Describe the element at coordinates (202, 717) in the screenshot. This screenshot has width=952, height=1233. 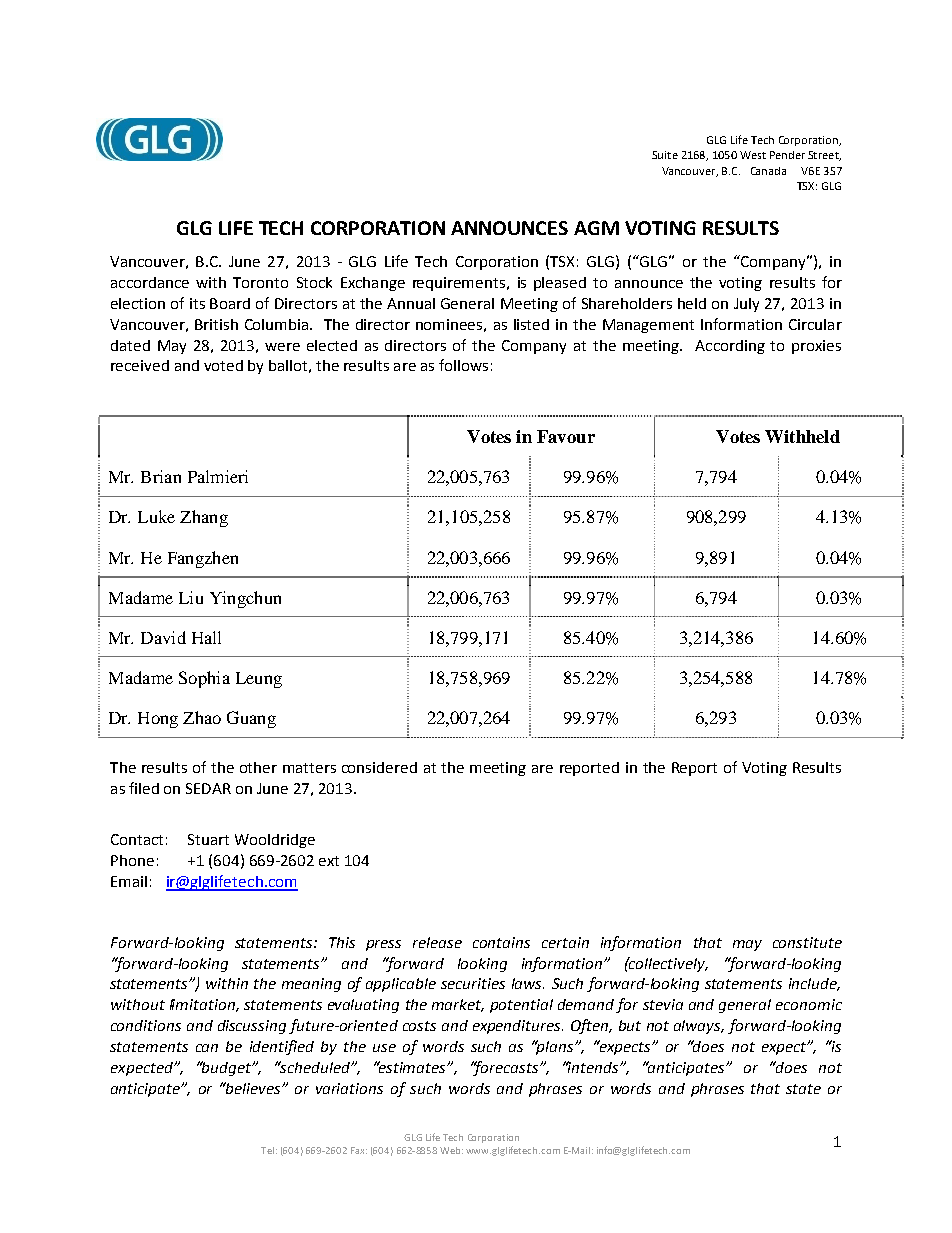
I see `Zhao` at that location.
